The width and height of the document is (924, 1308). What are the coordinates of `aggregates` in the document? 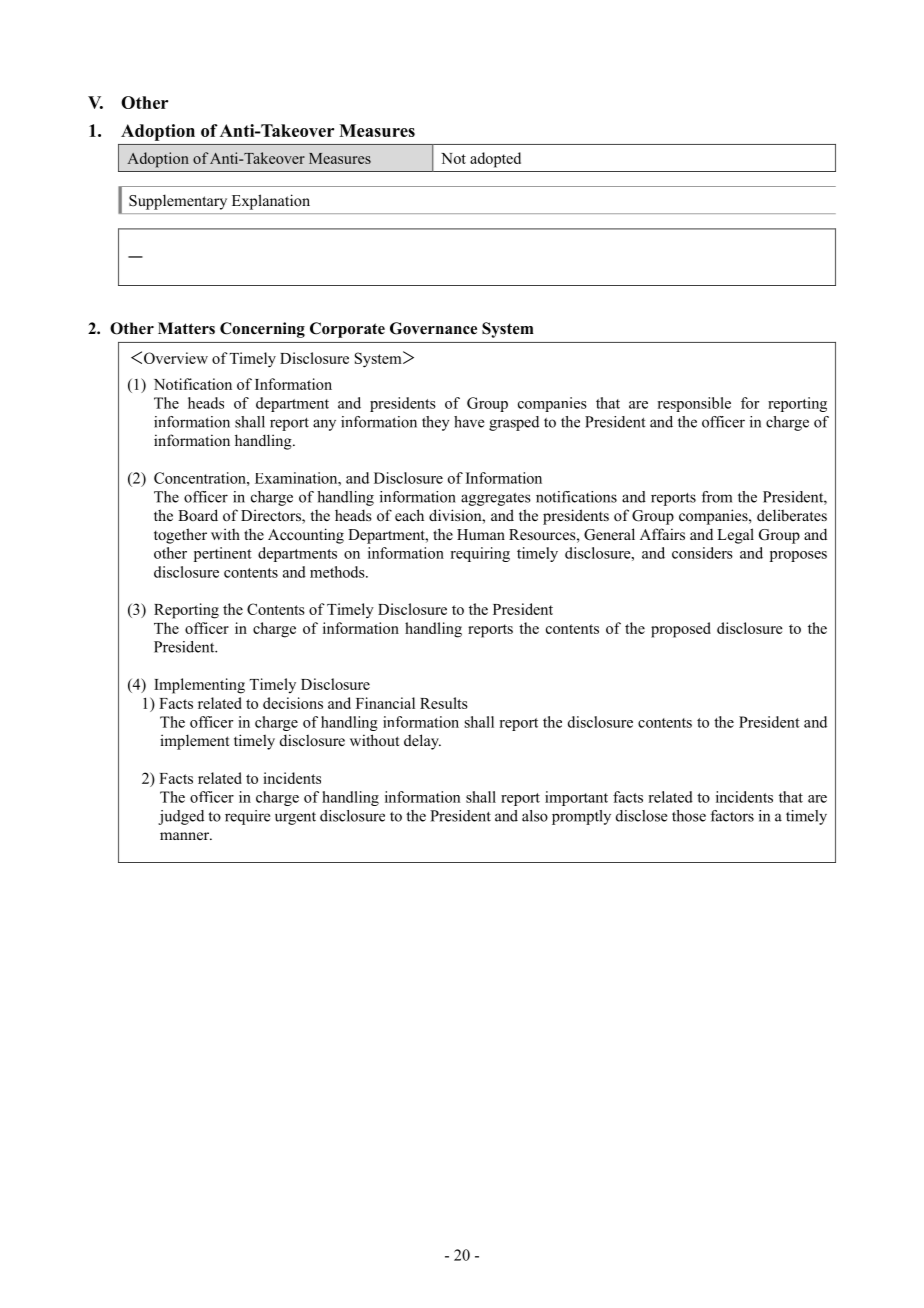 It's located at (496, 499).
